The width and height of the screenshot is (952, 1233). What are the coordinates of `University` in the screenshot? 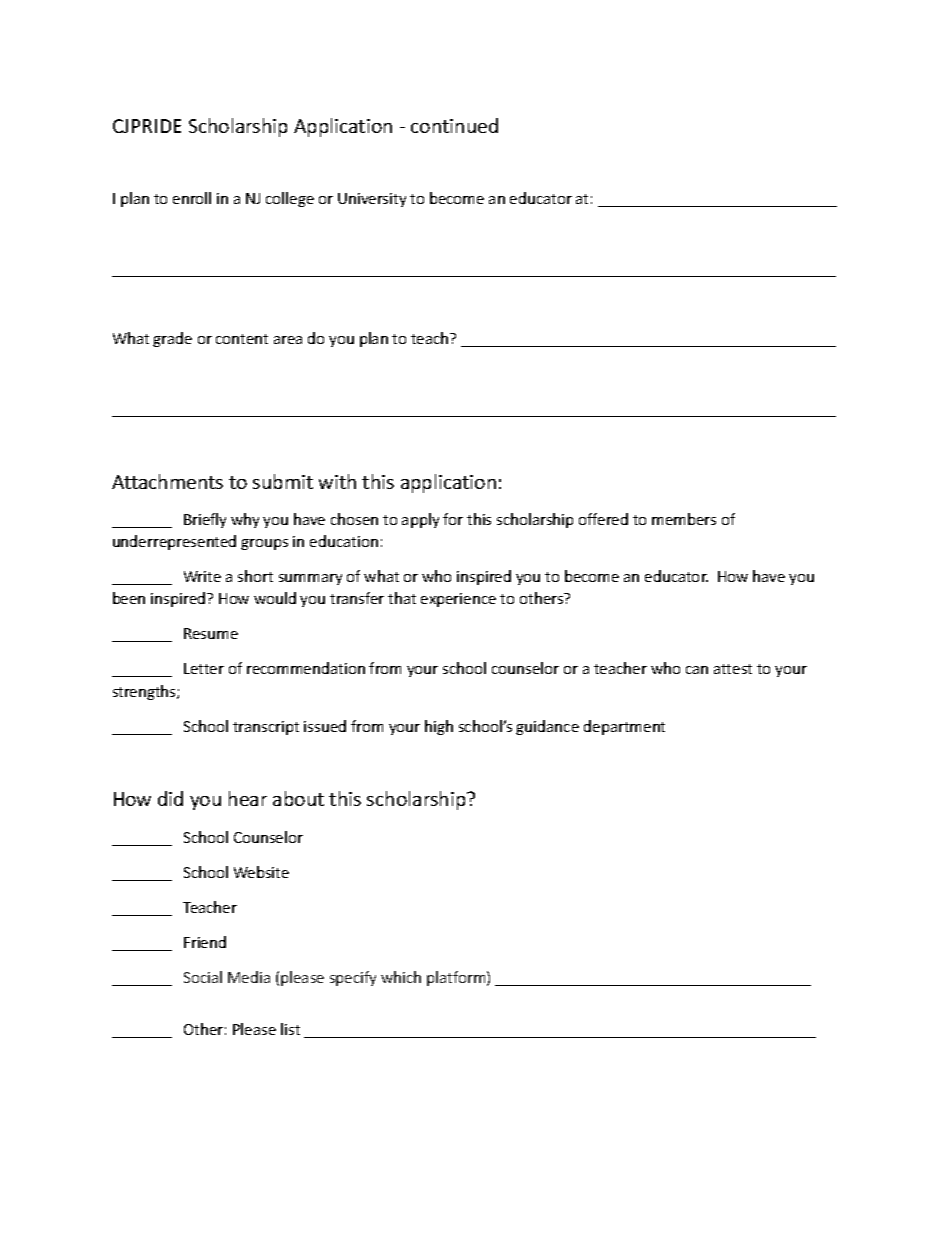 It's located at (372, 200).
